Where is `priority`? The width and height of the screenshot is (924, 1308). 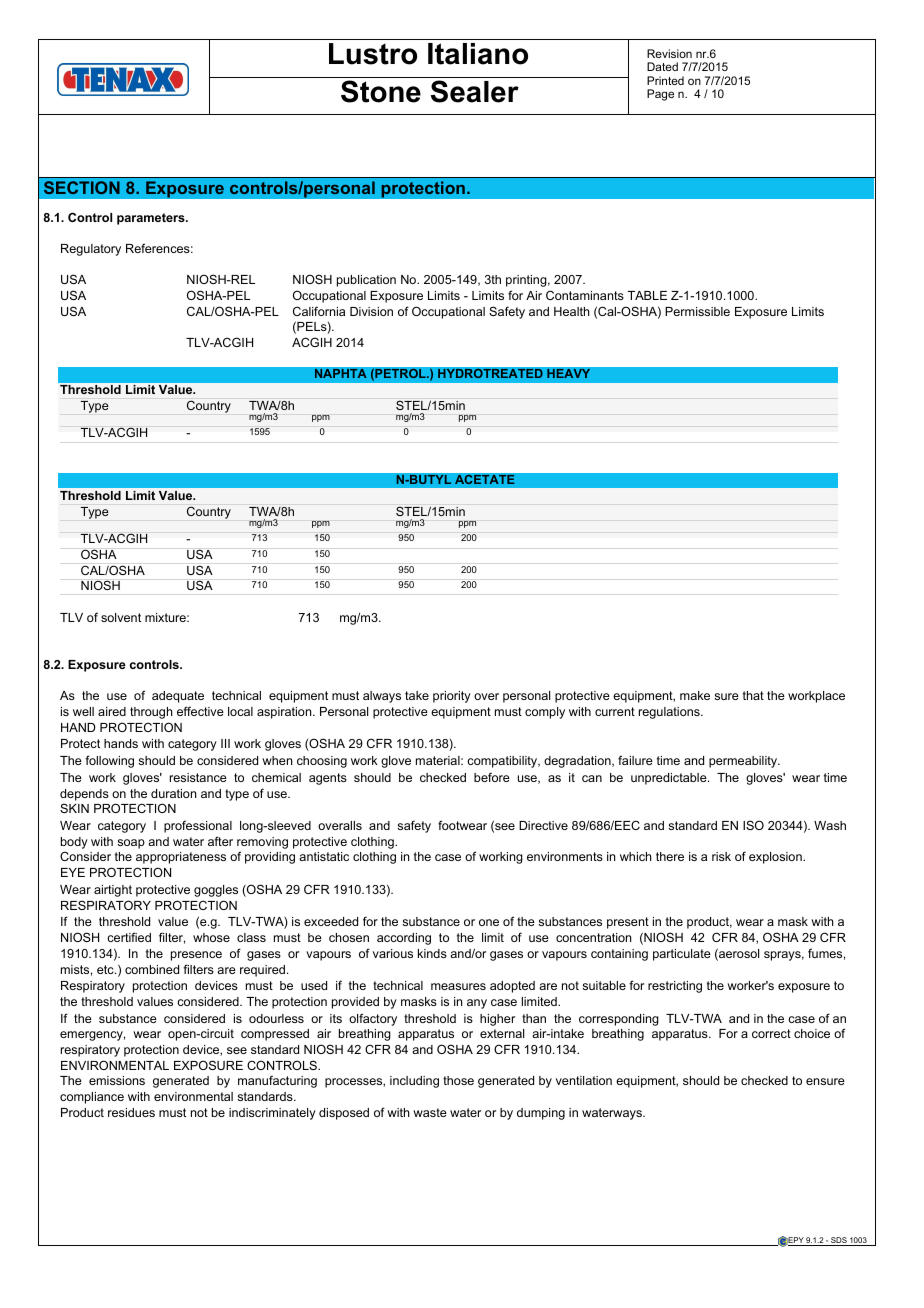
priority is located at coordinates (452, 697).
